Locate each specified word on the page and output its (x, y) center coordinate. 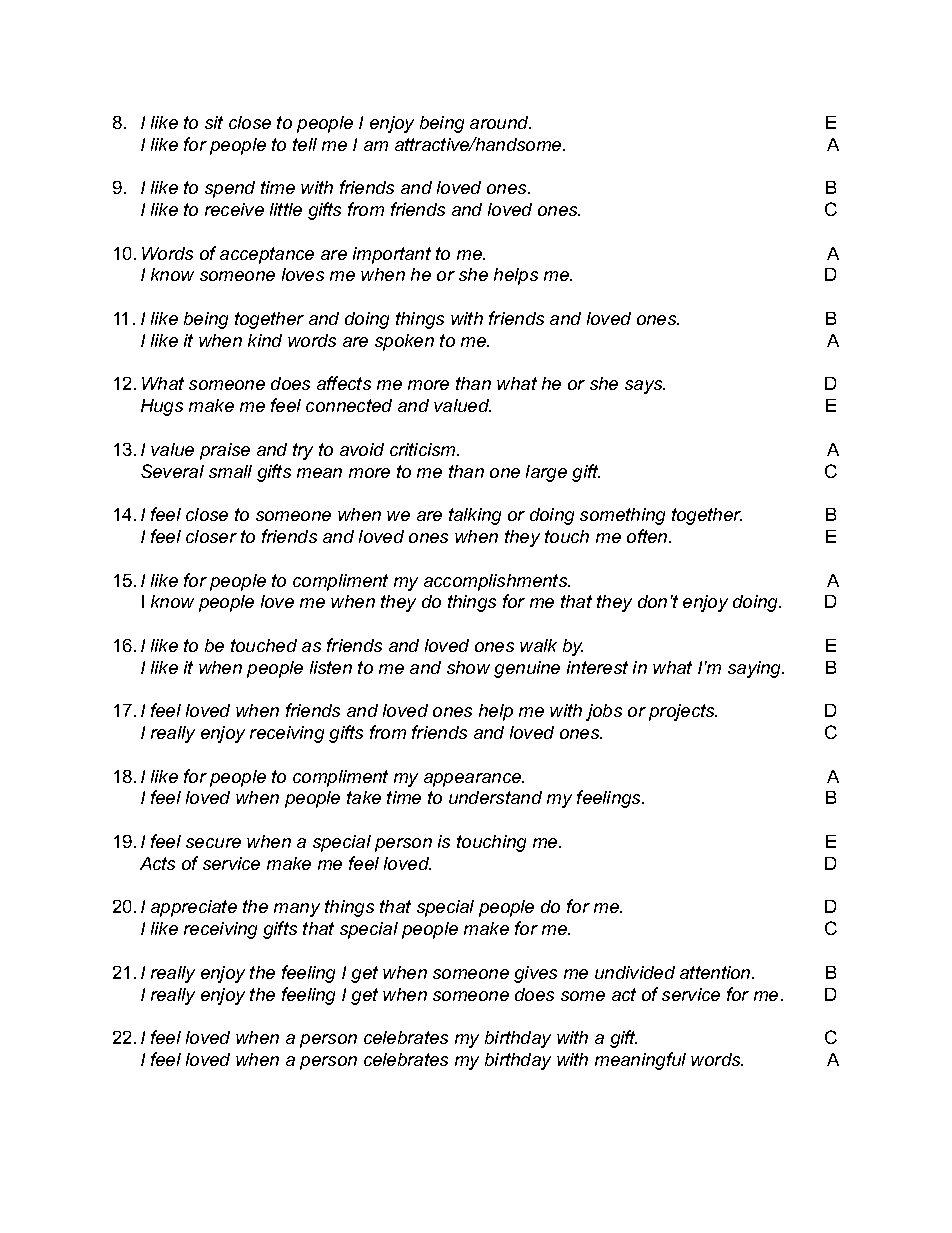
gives (535, 974)
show (468, 667)
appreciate (194, 908)
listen (331, 667)
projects (683, 712)
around (500, 122)
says (645, 387)
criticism (424, 449)
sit (214, 122)
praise (225, 451)
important (392, 255)
